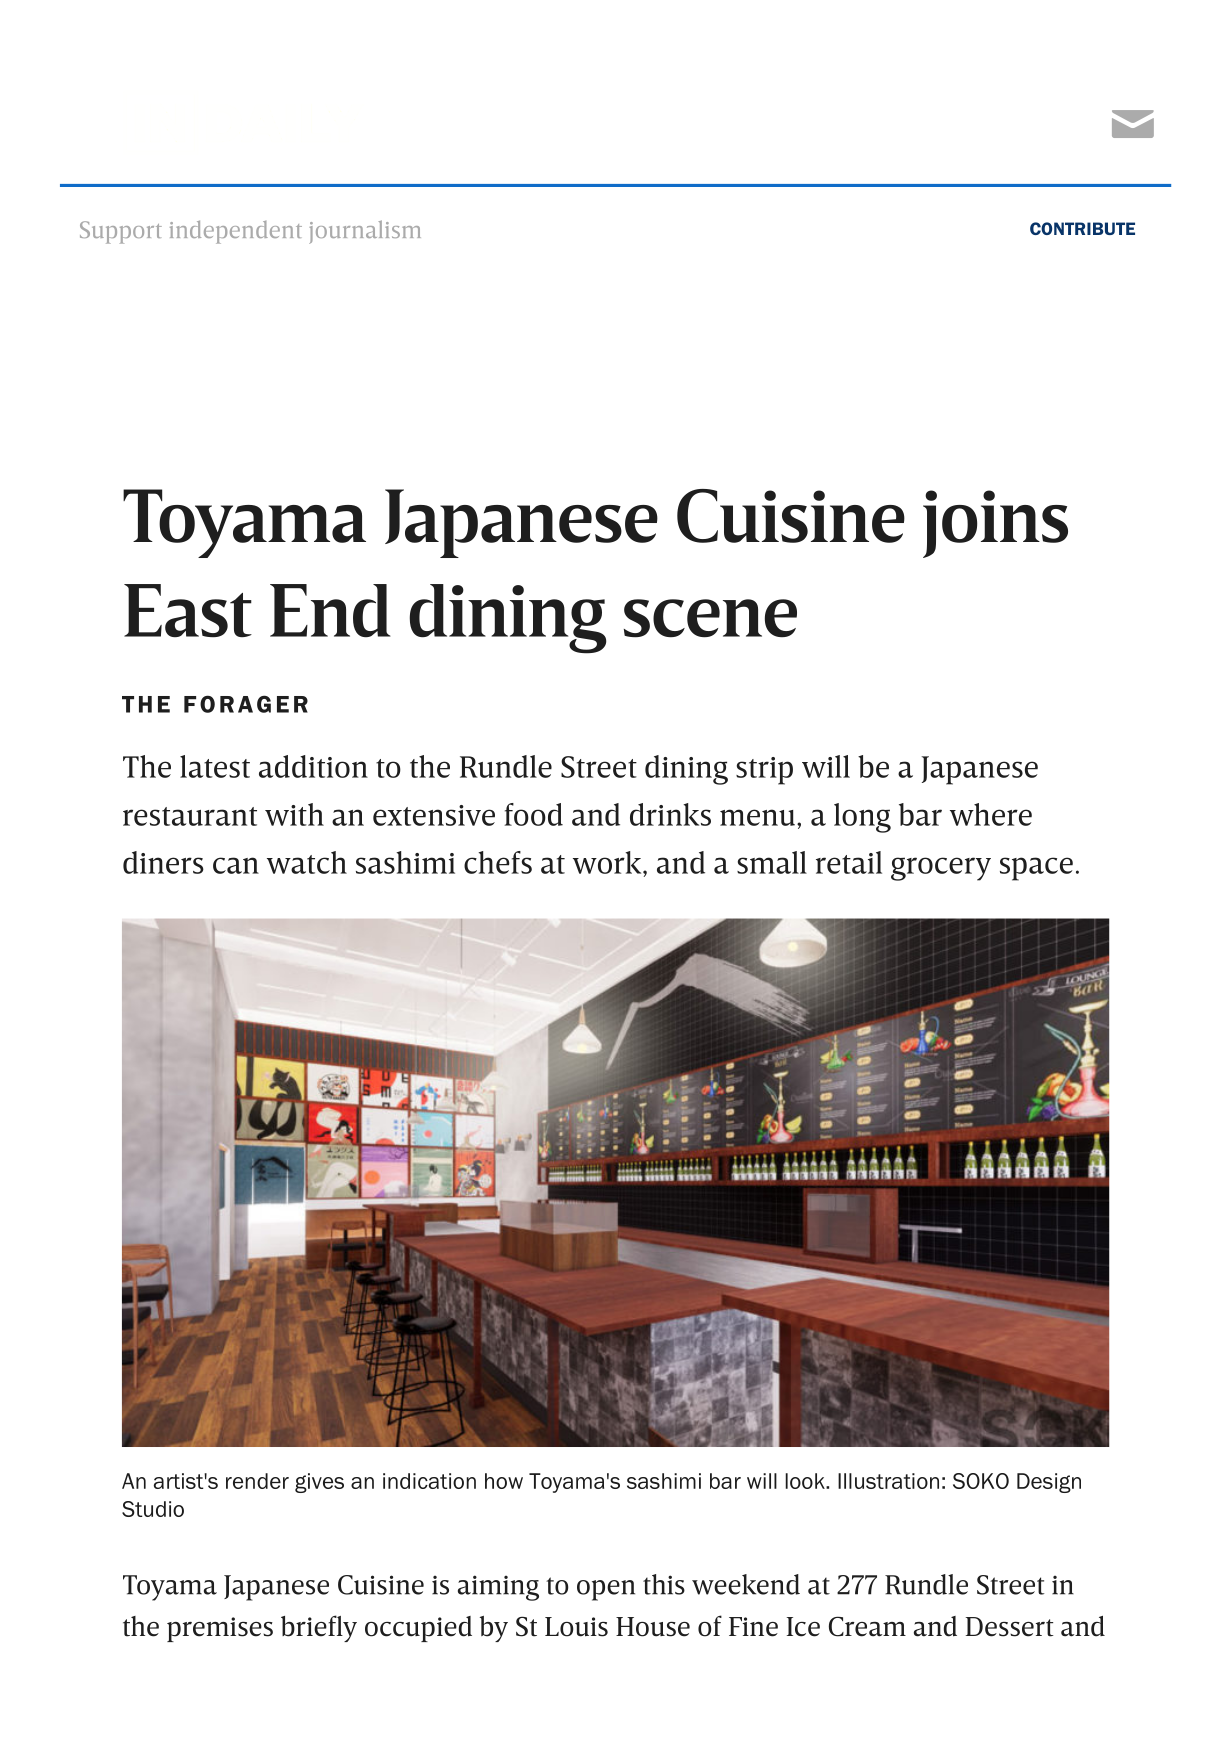 Image resolution: width=1229 pixels, height=1739 pixels. I want to click on CONTRIBUTE, so click(1082, 228).
